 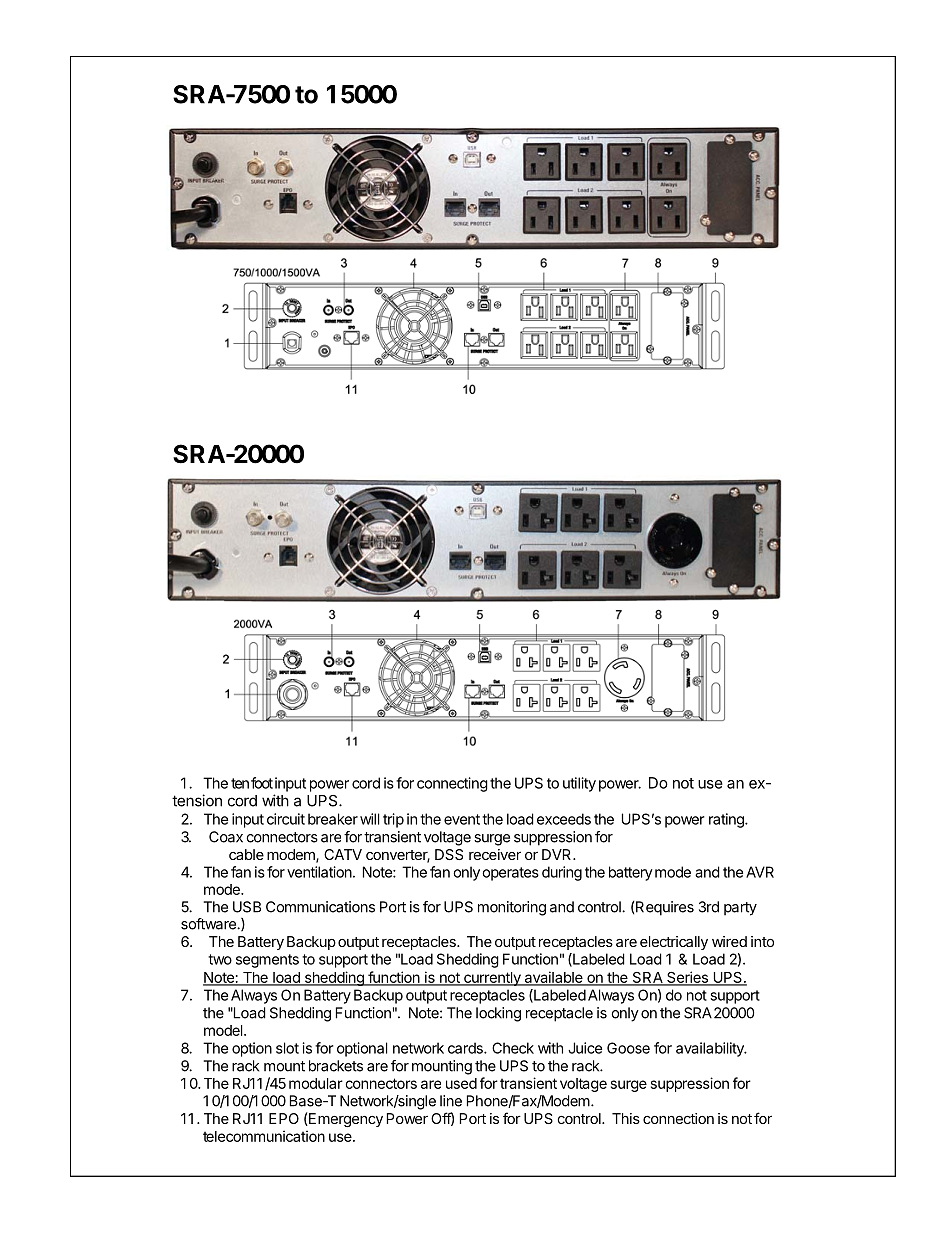 I want to click on line, so click(x=451, y=1101).
